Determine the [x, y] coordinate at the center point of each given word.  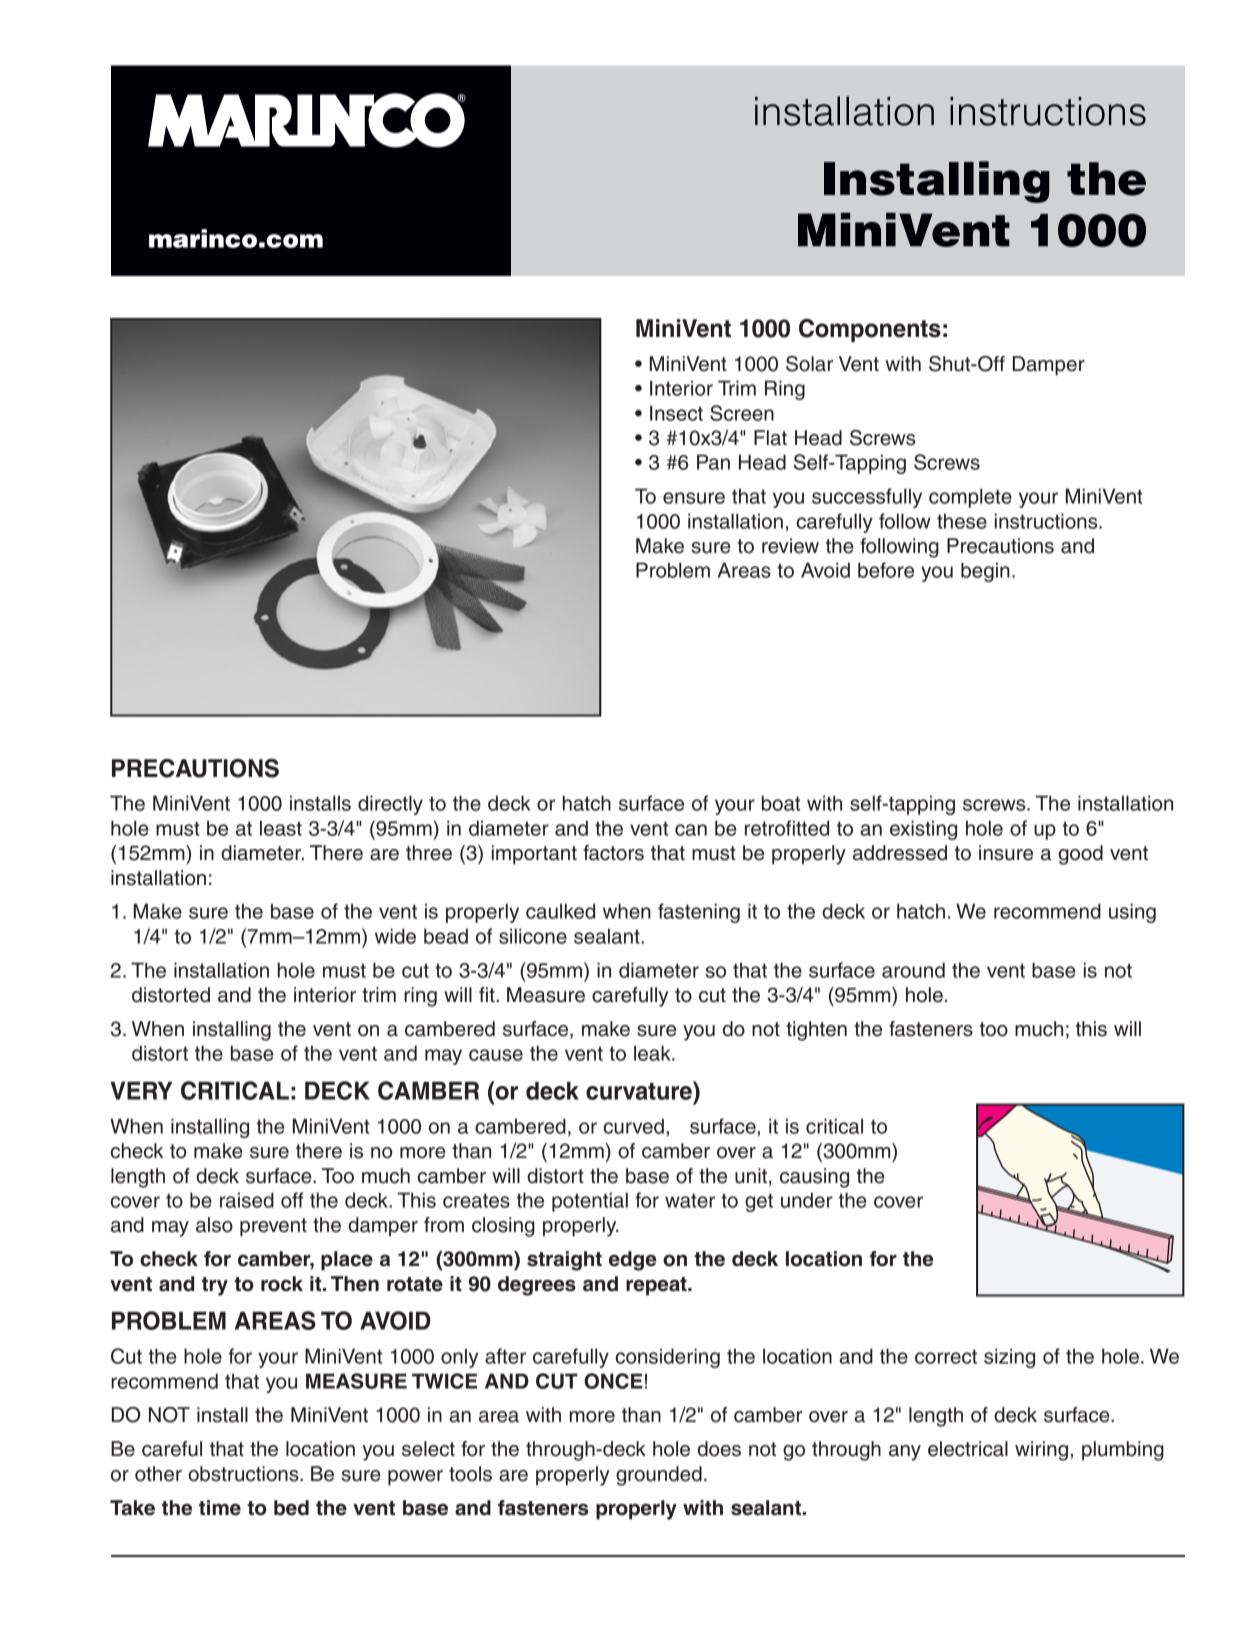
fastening [699, 913]
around [913, 970]
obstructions [244, 1474]
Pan [713, 462]
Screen [742, 413]
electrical [968, 1449]
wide [395, 936]
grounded [659, 1476]
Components [870, 330]
